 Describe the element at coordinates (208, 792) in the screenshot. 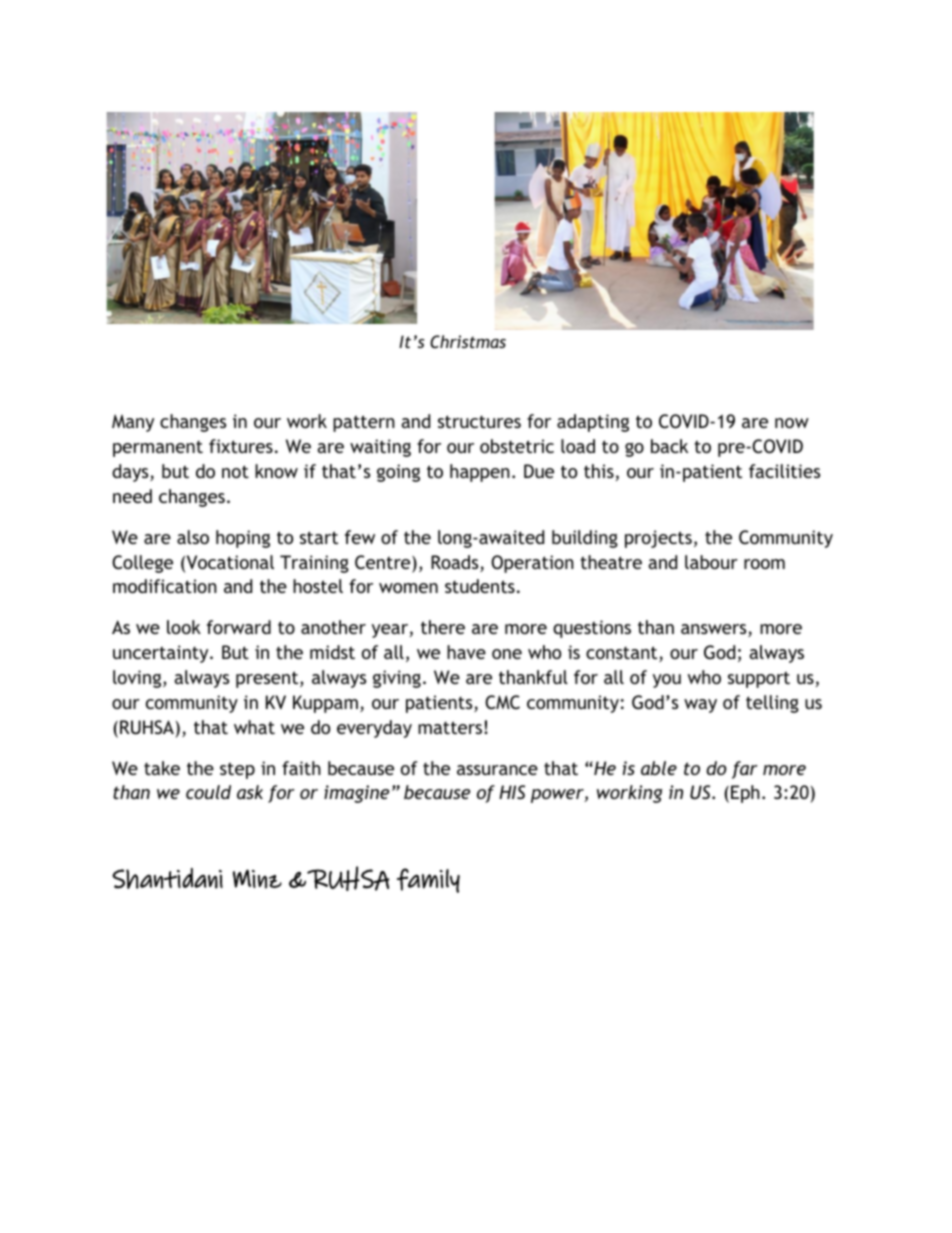

I see `could` at that location.
